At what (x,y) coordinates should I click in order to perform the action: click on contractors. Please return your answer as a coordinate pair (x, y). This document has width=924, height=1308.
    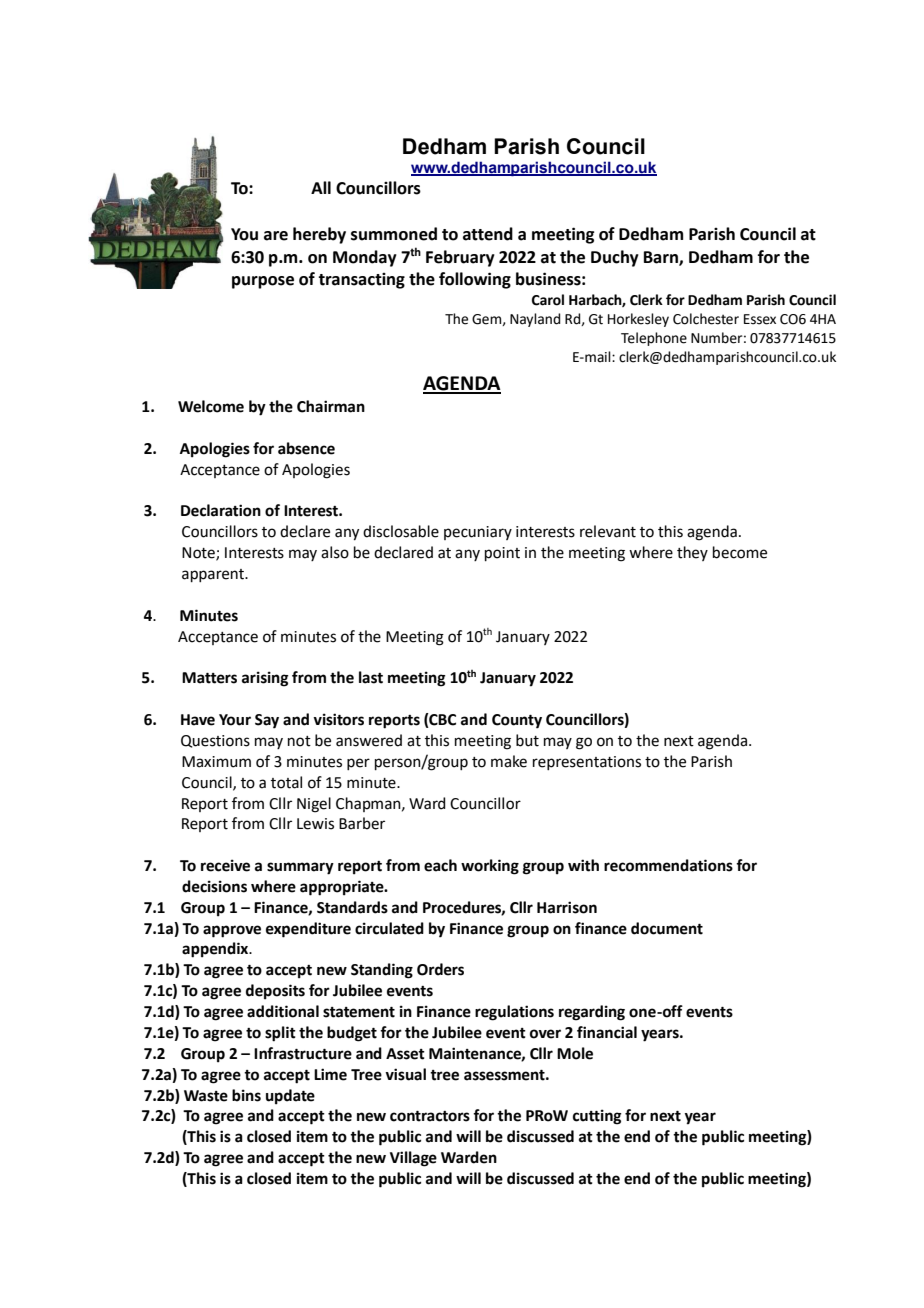
    Looking at the image, I should click on (430, 1116).
